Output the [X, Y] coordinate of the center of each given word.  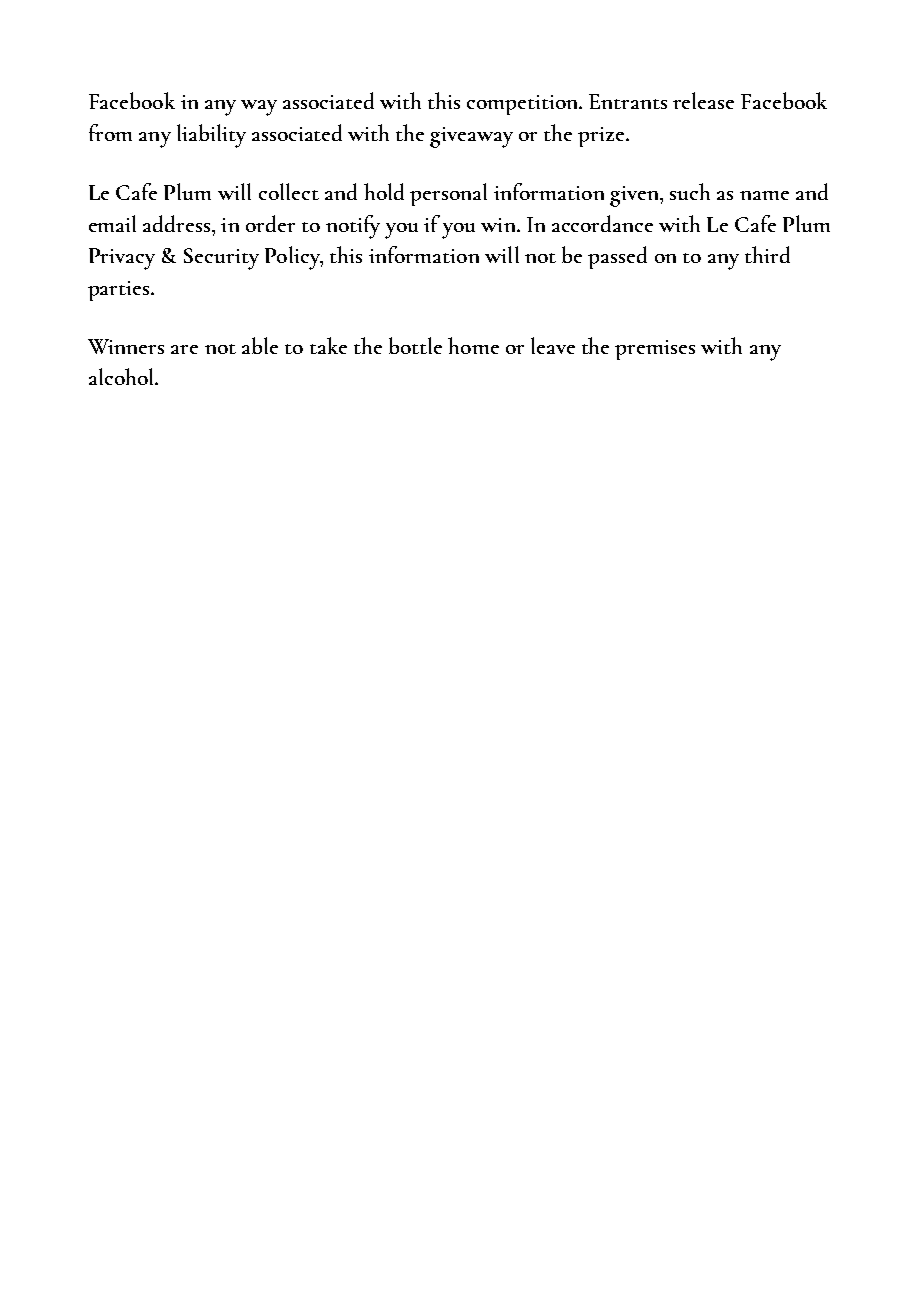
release [703, 100]
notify [353, 227]
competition [524, 105]
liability [211, 136]
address [176, 223]
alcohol [123, 376]
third [767, 254]
